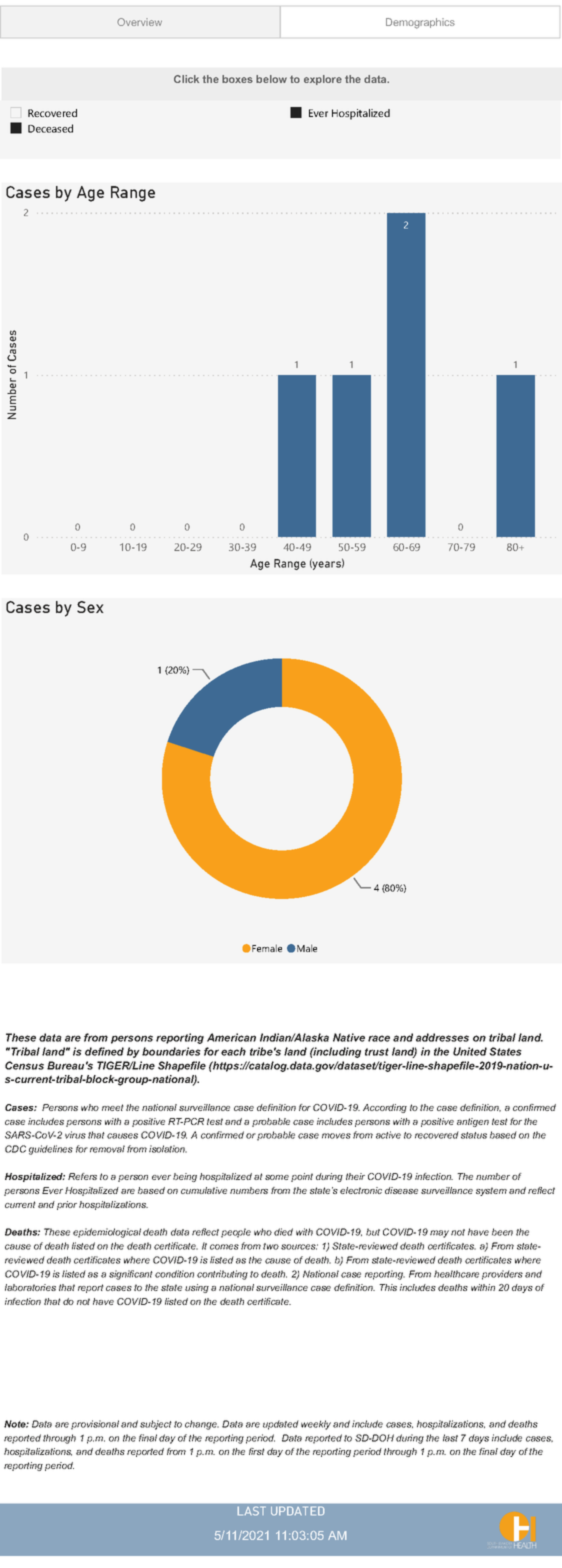 The height and width of the screenshot is (1568, 562). Describe the element at coordinates (420, 23) in the screenshot. I see `Demographics` at that location.
